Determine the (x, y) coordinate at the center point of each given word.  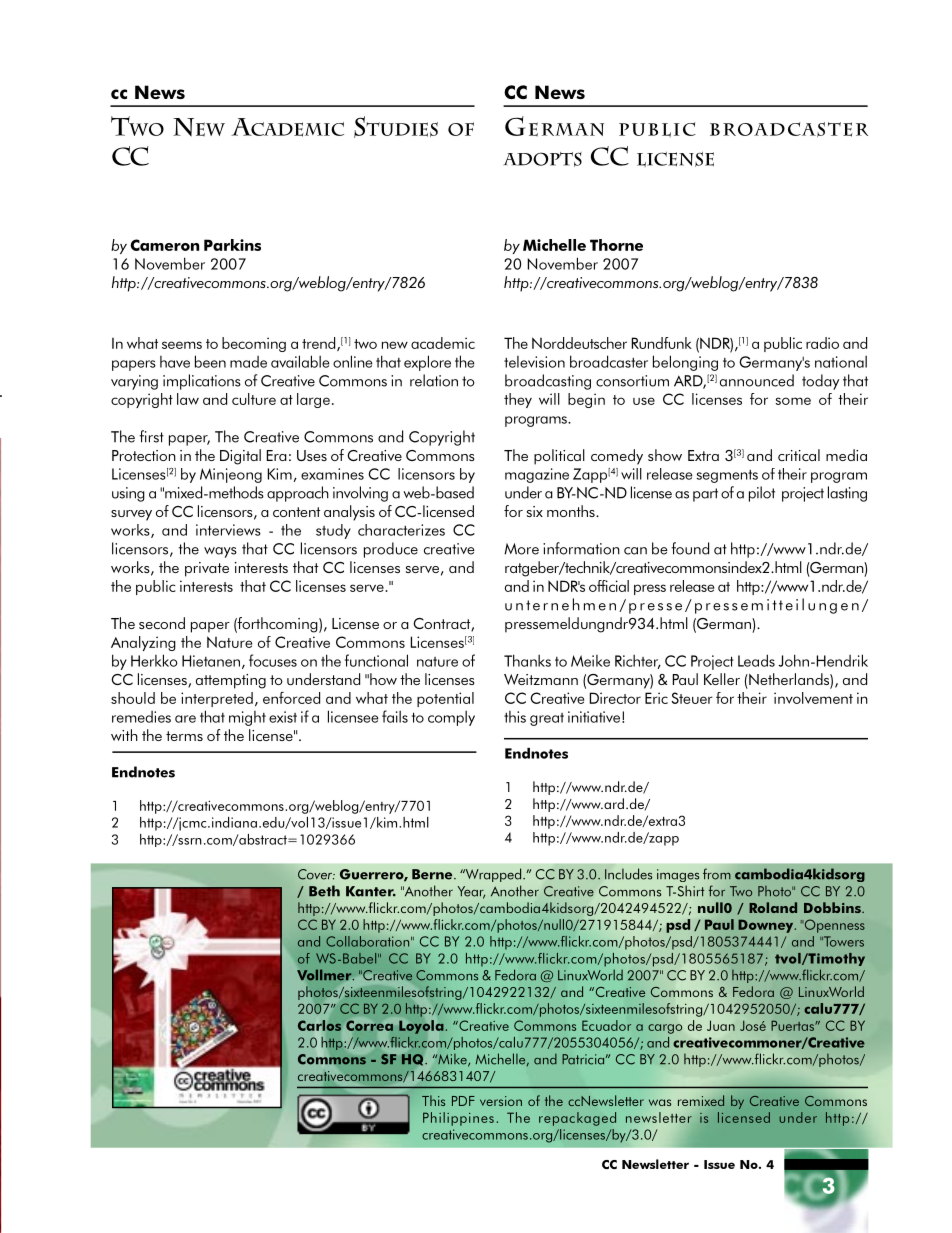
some (793, 401)
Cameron (164, 245)
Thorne (616, 245)
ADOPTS (543, 159)
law (188, 399)
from (717, 874)
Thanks (527, 660)
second (162, 623)
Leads (756, 660)
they (518, 400)
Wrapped (493, 875)
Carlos (319, 1025)
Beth (324, 891)
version (501, 1101)
